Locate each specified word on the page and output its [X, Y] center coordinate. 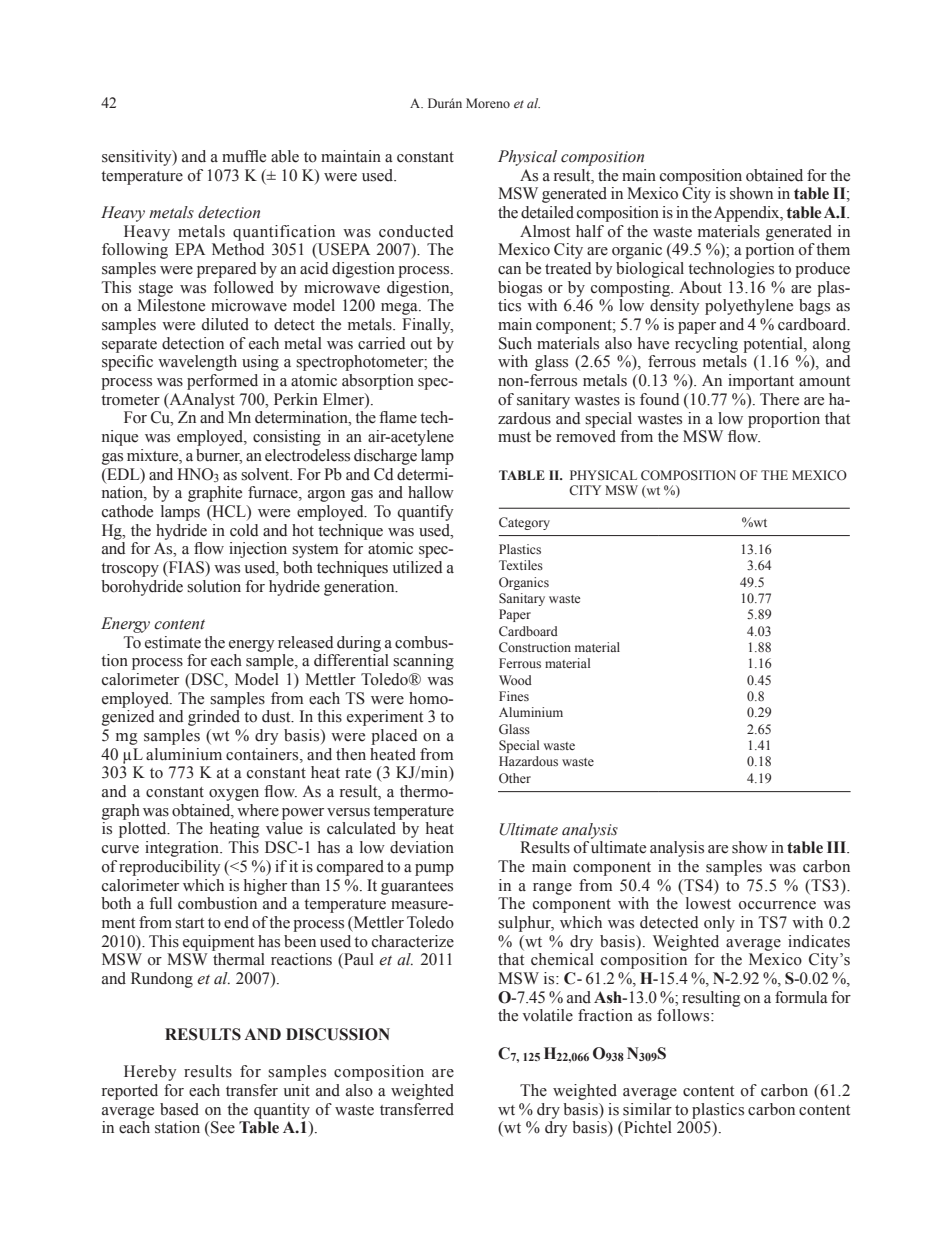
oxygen [234, 795]
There [779, 399]
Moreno [488, 103]
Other [515, 778]
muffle [244, 156]
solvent [266, 474]
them [833, 249]
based [179, 1109]
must [514, 437]
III [837, 847]
